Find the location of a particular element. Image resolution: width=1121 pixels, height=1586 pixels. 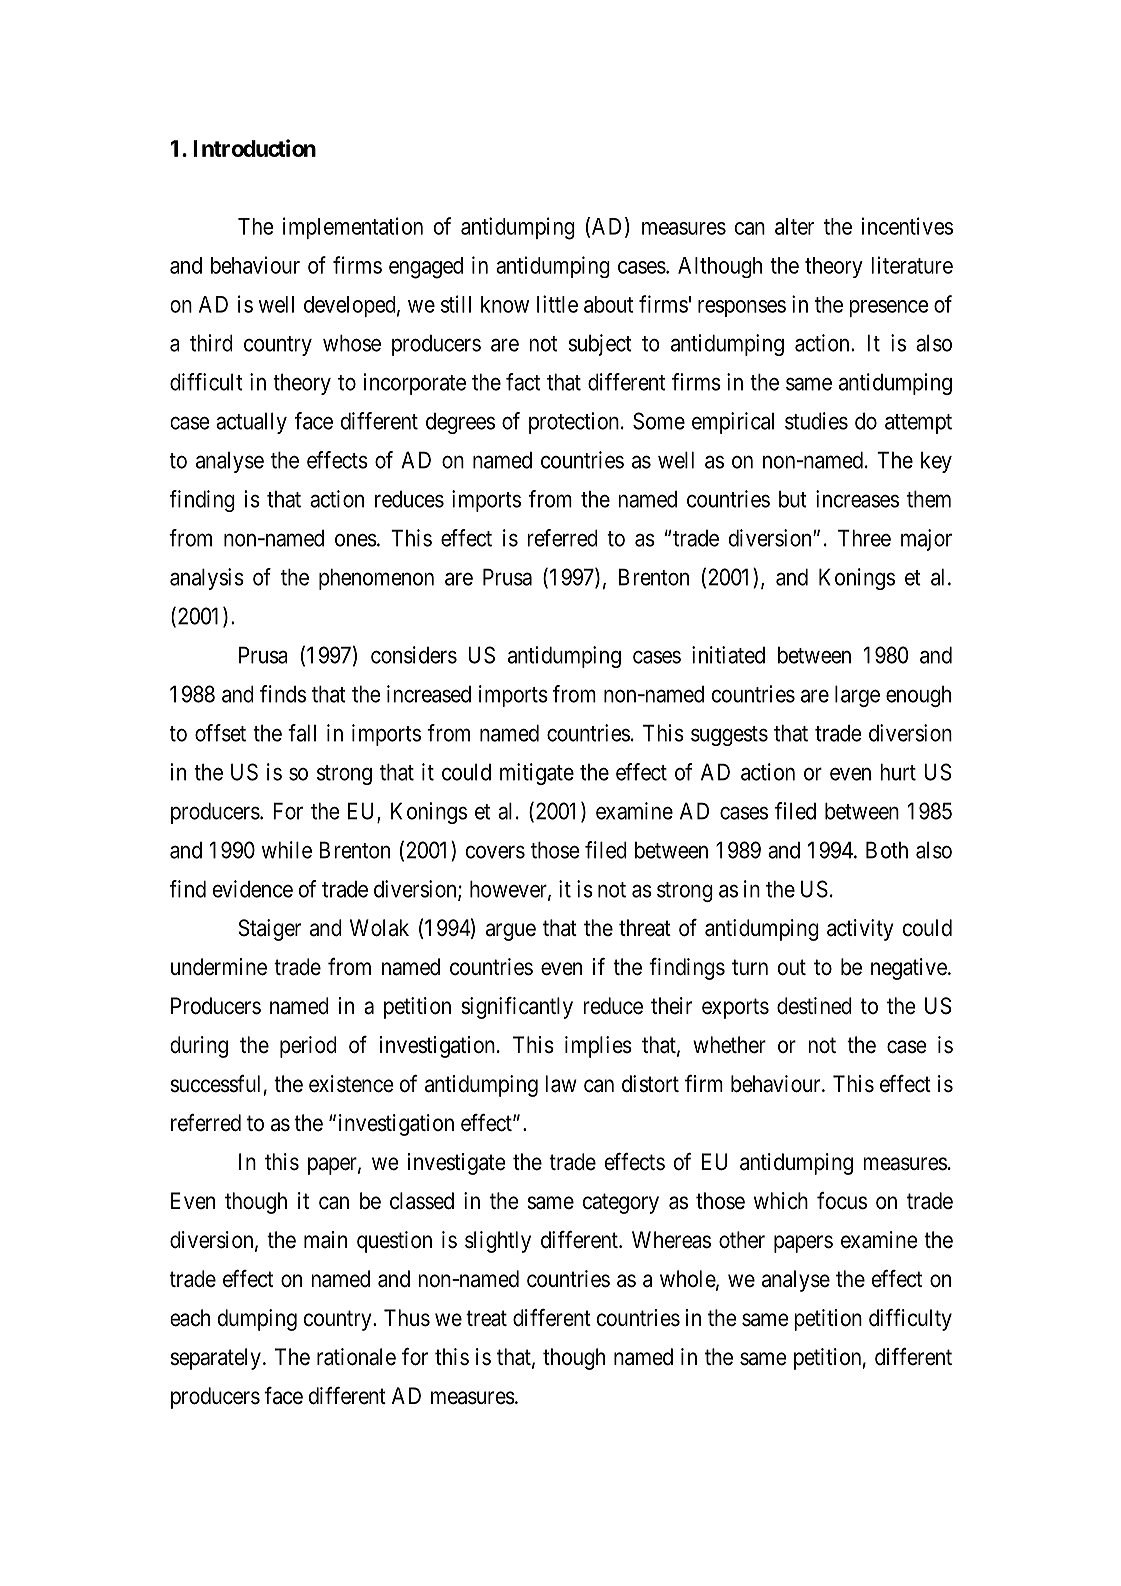

Three is located at coordinates (864, 538).
